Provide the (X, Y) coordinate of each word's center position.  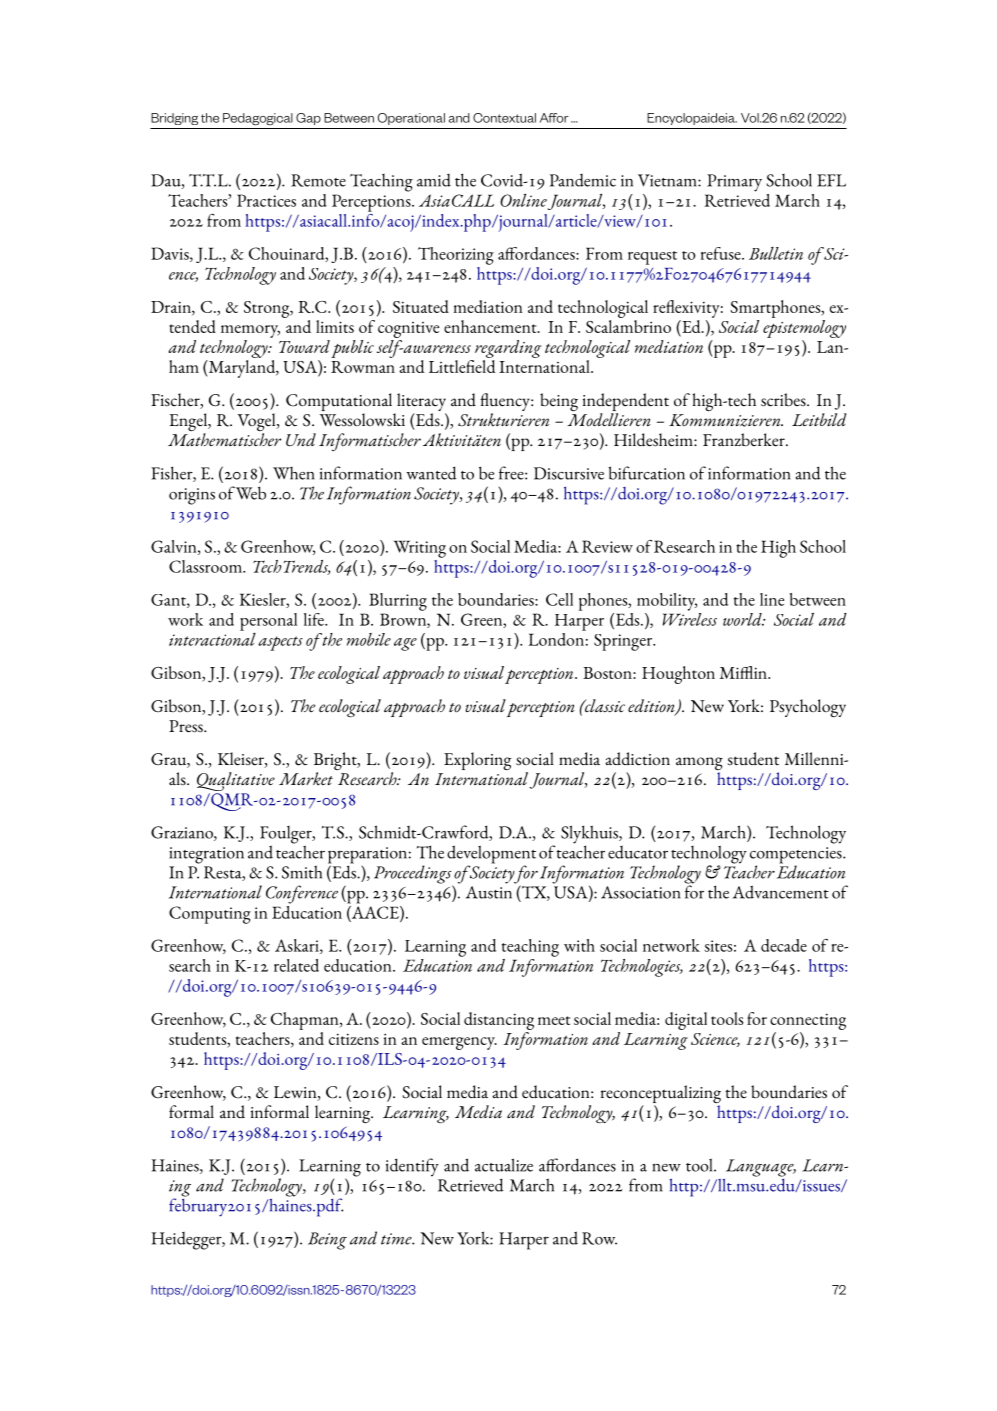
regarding (508, 349)
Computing (210, 915)
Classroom (206, 566)
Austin (489, 891)
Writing (420, 549)
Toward (304, 346)
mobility (667, 602)
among (699, 765)
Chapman (306, 1021)
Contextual (504, 118)
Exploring (478, 761)
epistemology (804, 327)
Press (187, 726)
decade (784, 945)
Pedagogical (258, 119)
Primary (734, 183)
